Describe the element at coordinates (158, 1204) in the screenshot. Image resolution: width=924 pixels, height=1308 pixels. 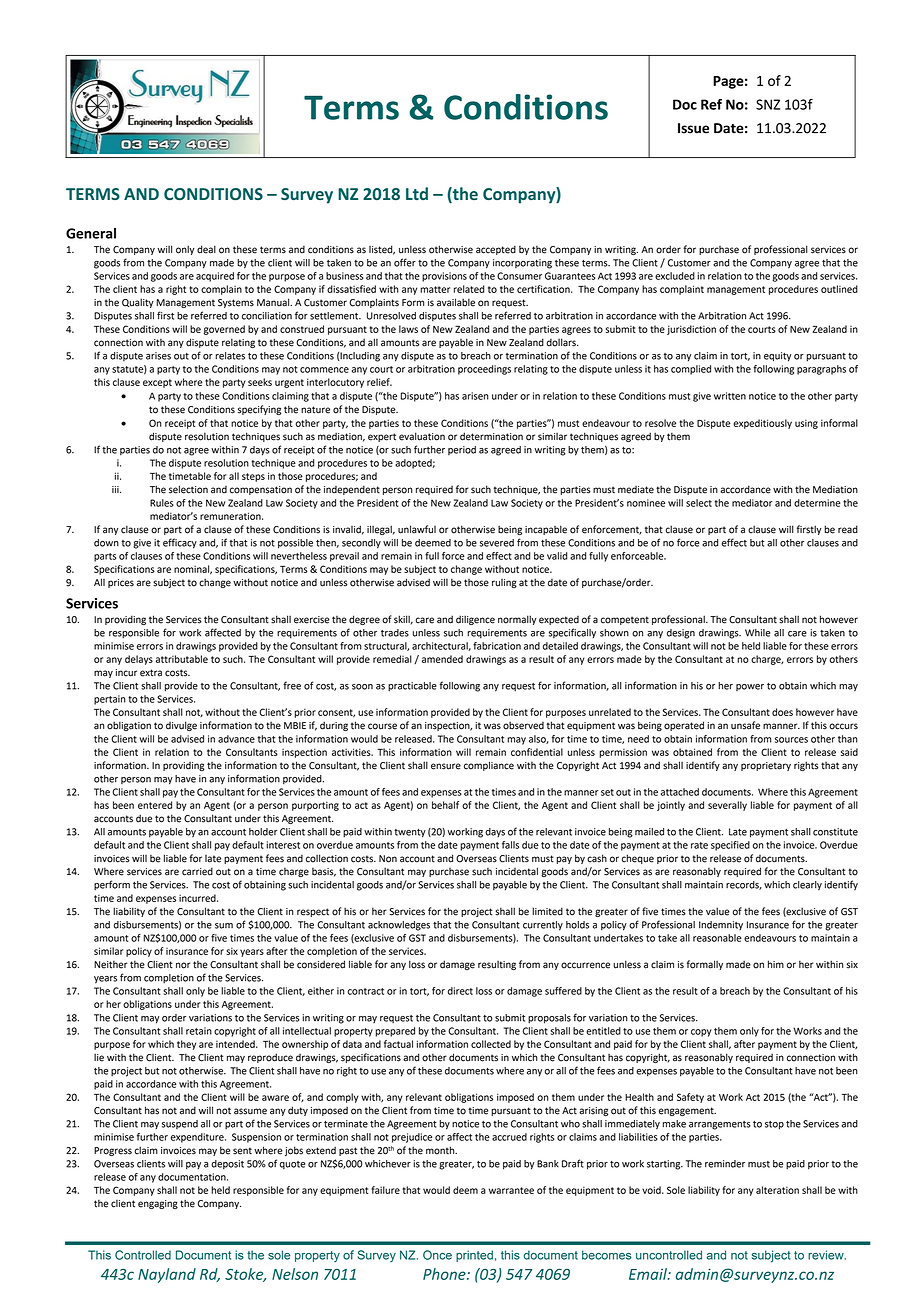
I see `engaging` at that location.
